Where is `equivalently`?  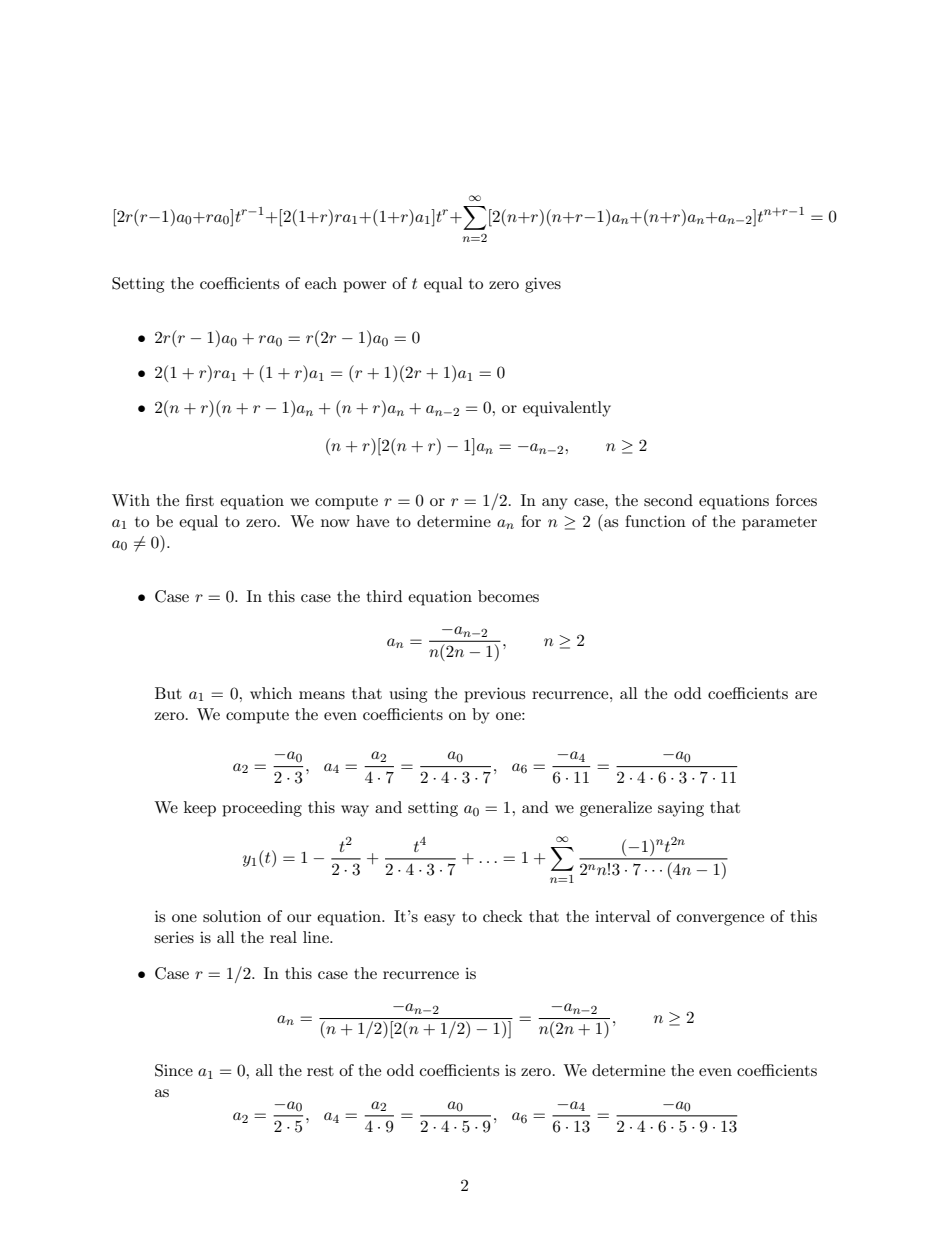
equivalently is located at coordinates (567, 409).
